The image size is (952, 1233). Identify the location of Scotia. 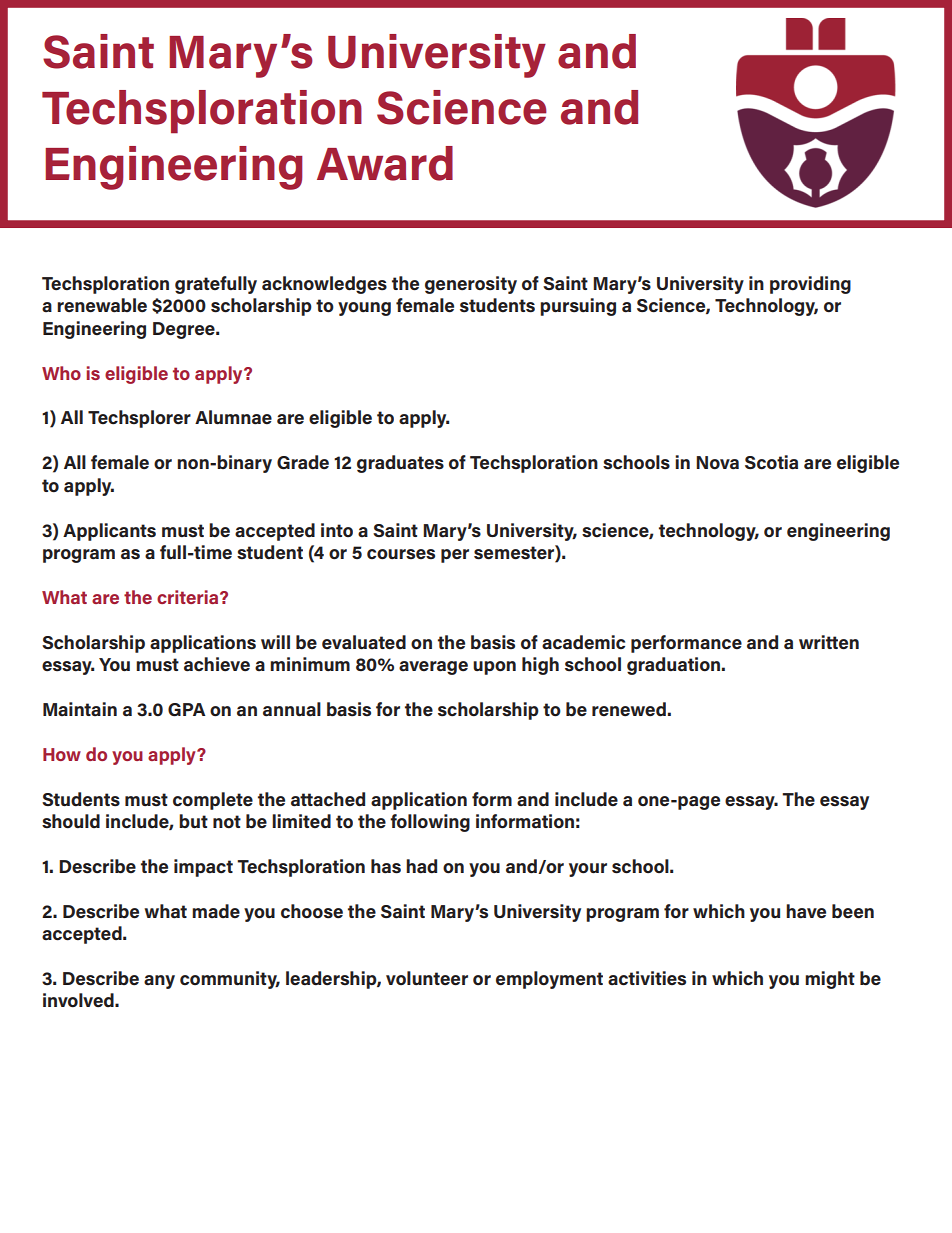
(771, 462).
